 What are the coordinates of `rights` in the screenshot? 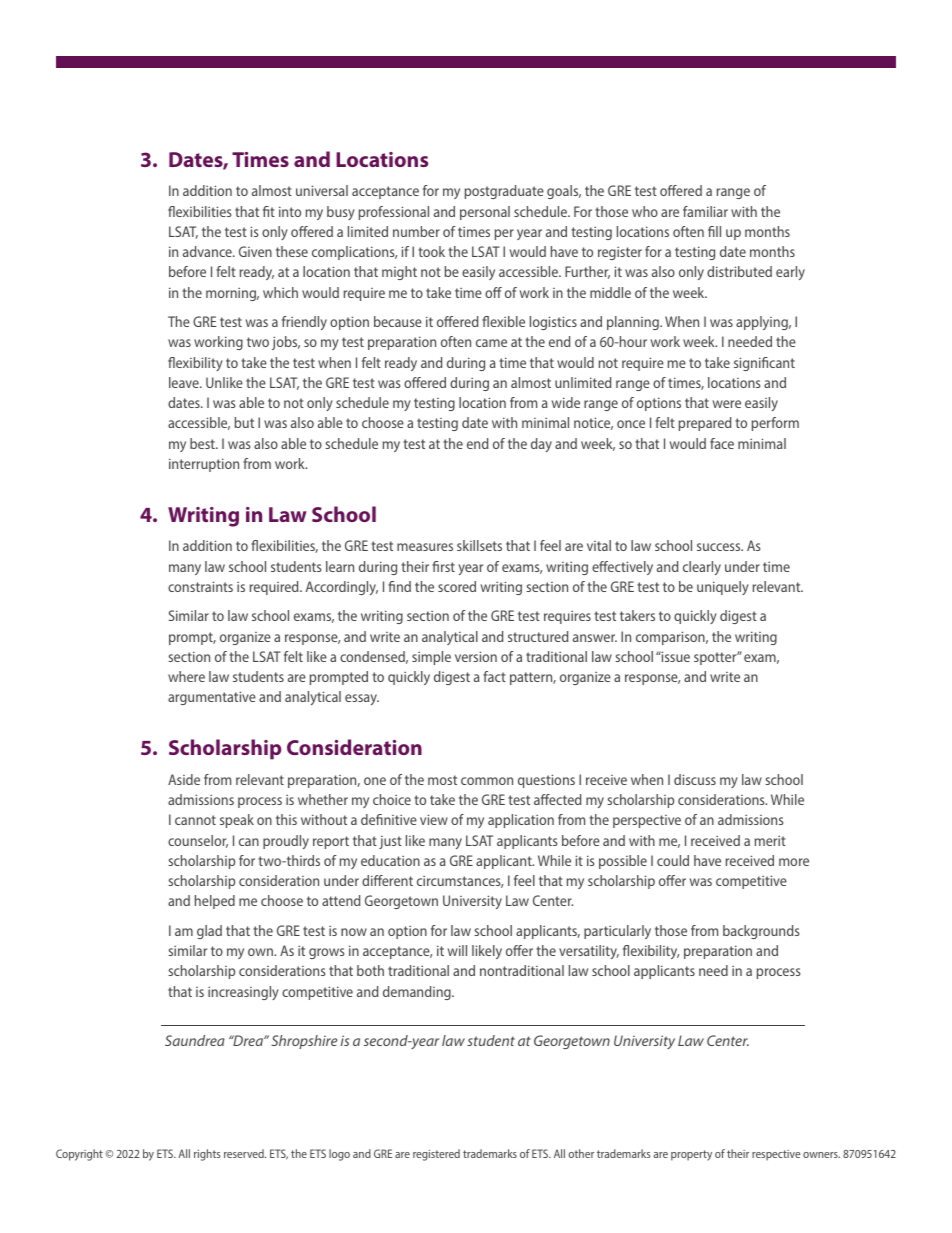 It's located at (207, 1155).
